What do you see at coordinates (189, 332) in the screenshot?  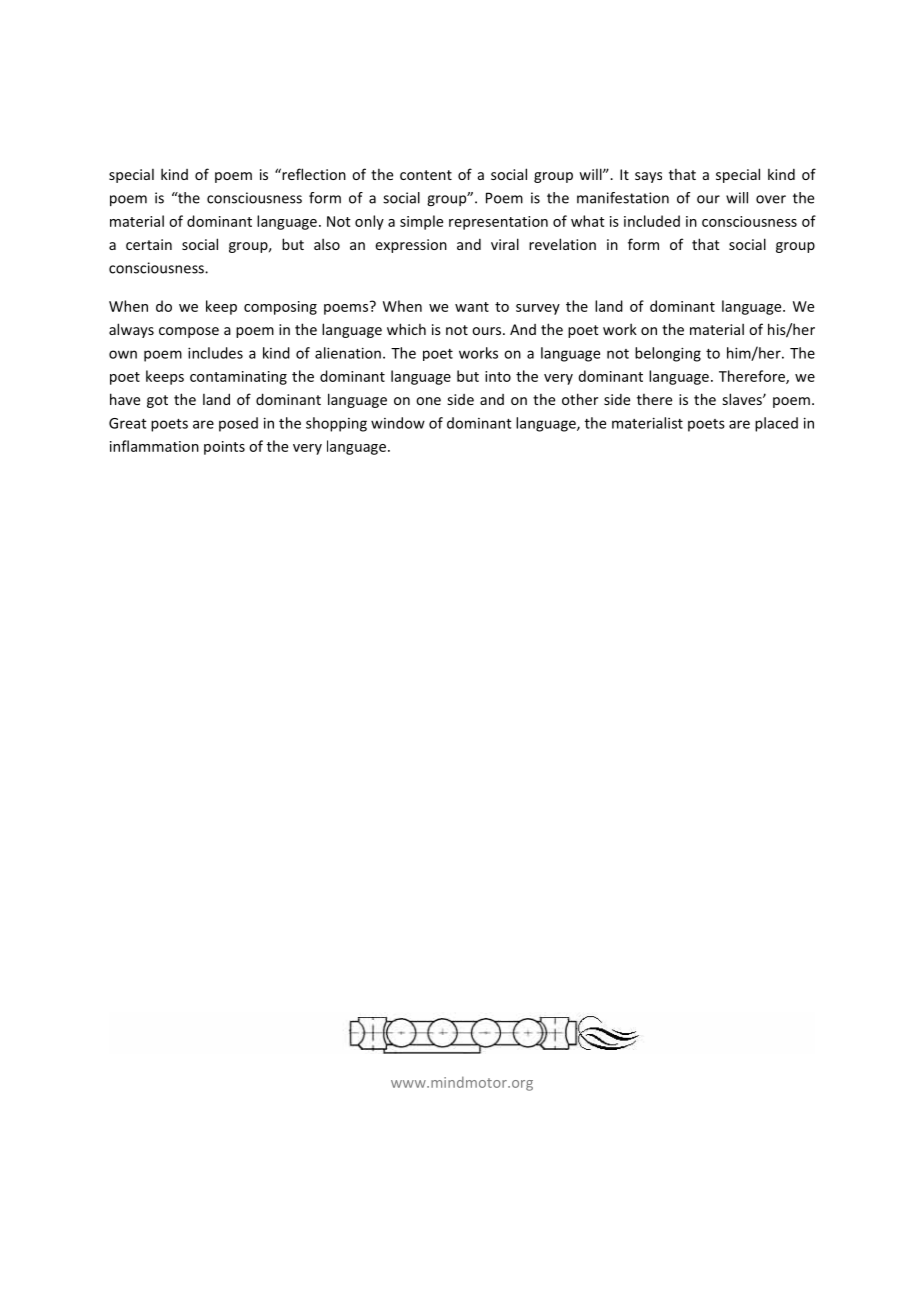 I see `compose` at bounding box center [189, 332].
